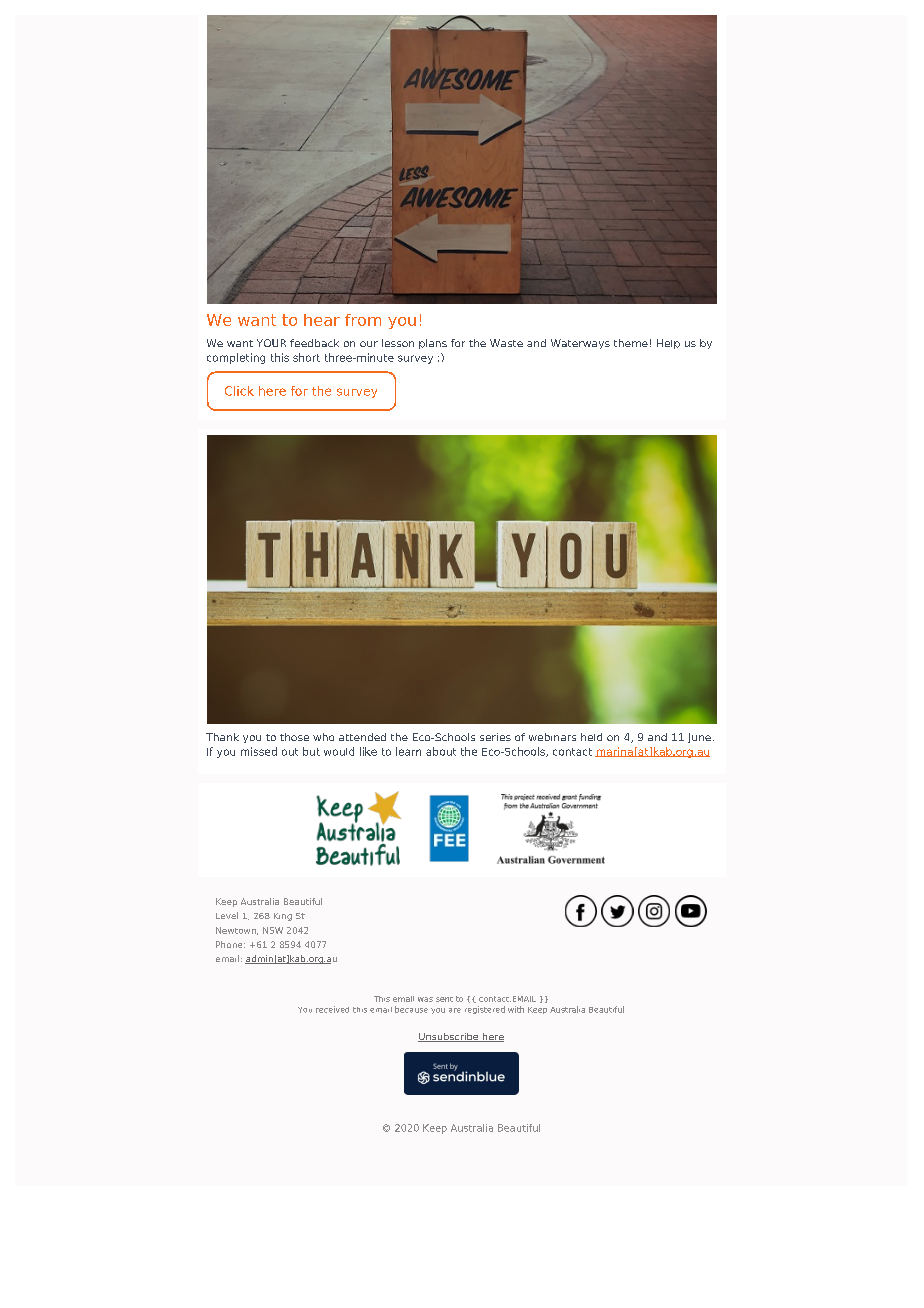 The image size is (924, 1308). Describe the element at coordinates (495, 737) in the page. I see `series` at that location.
